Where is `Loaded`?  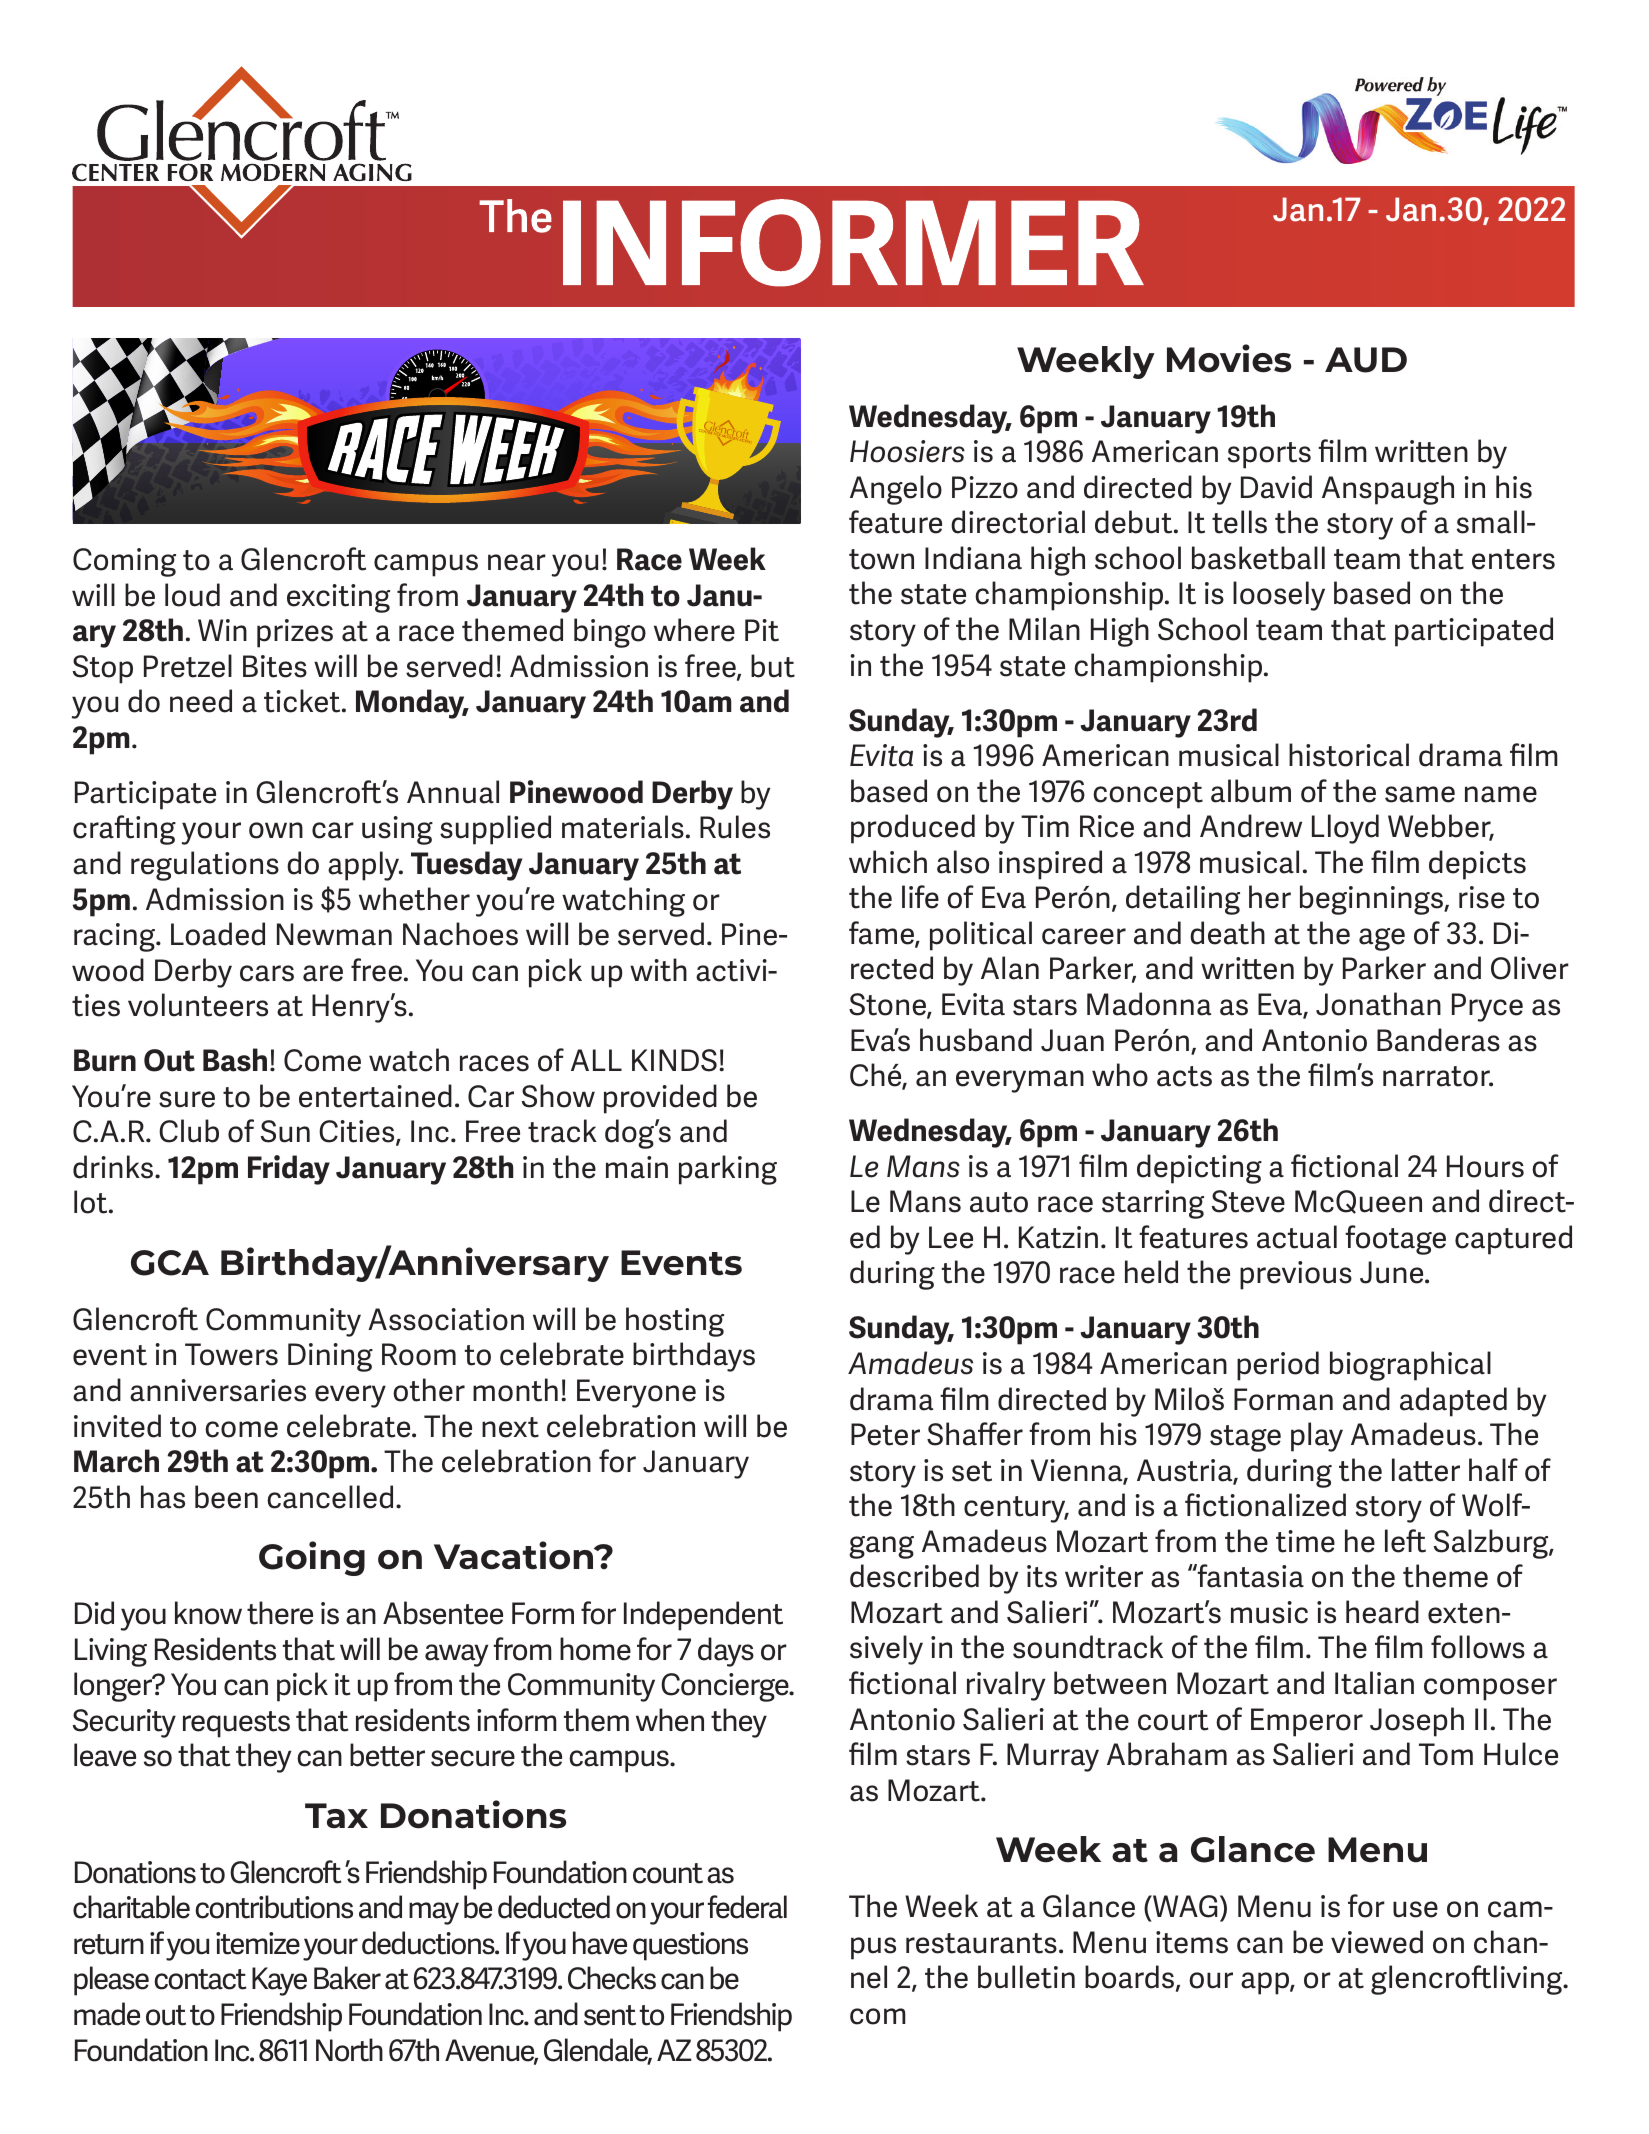 Loaded is located at coordinates (218, 934).
